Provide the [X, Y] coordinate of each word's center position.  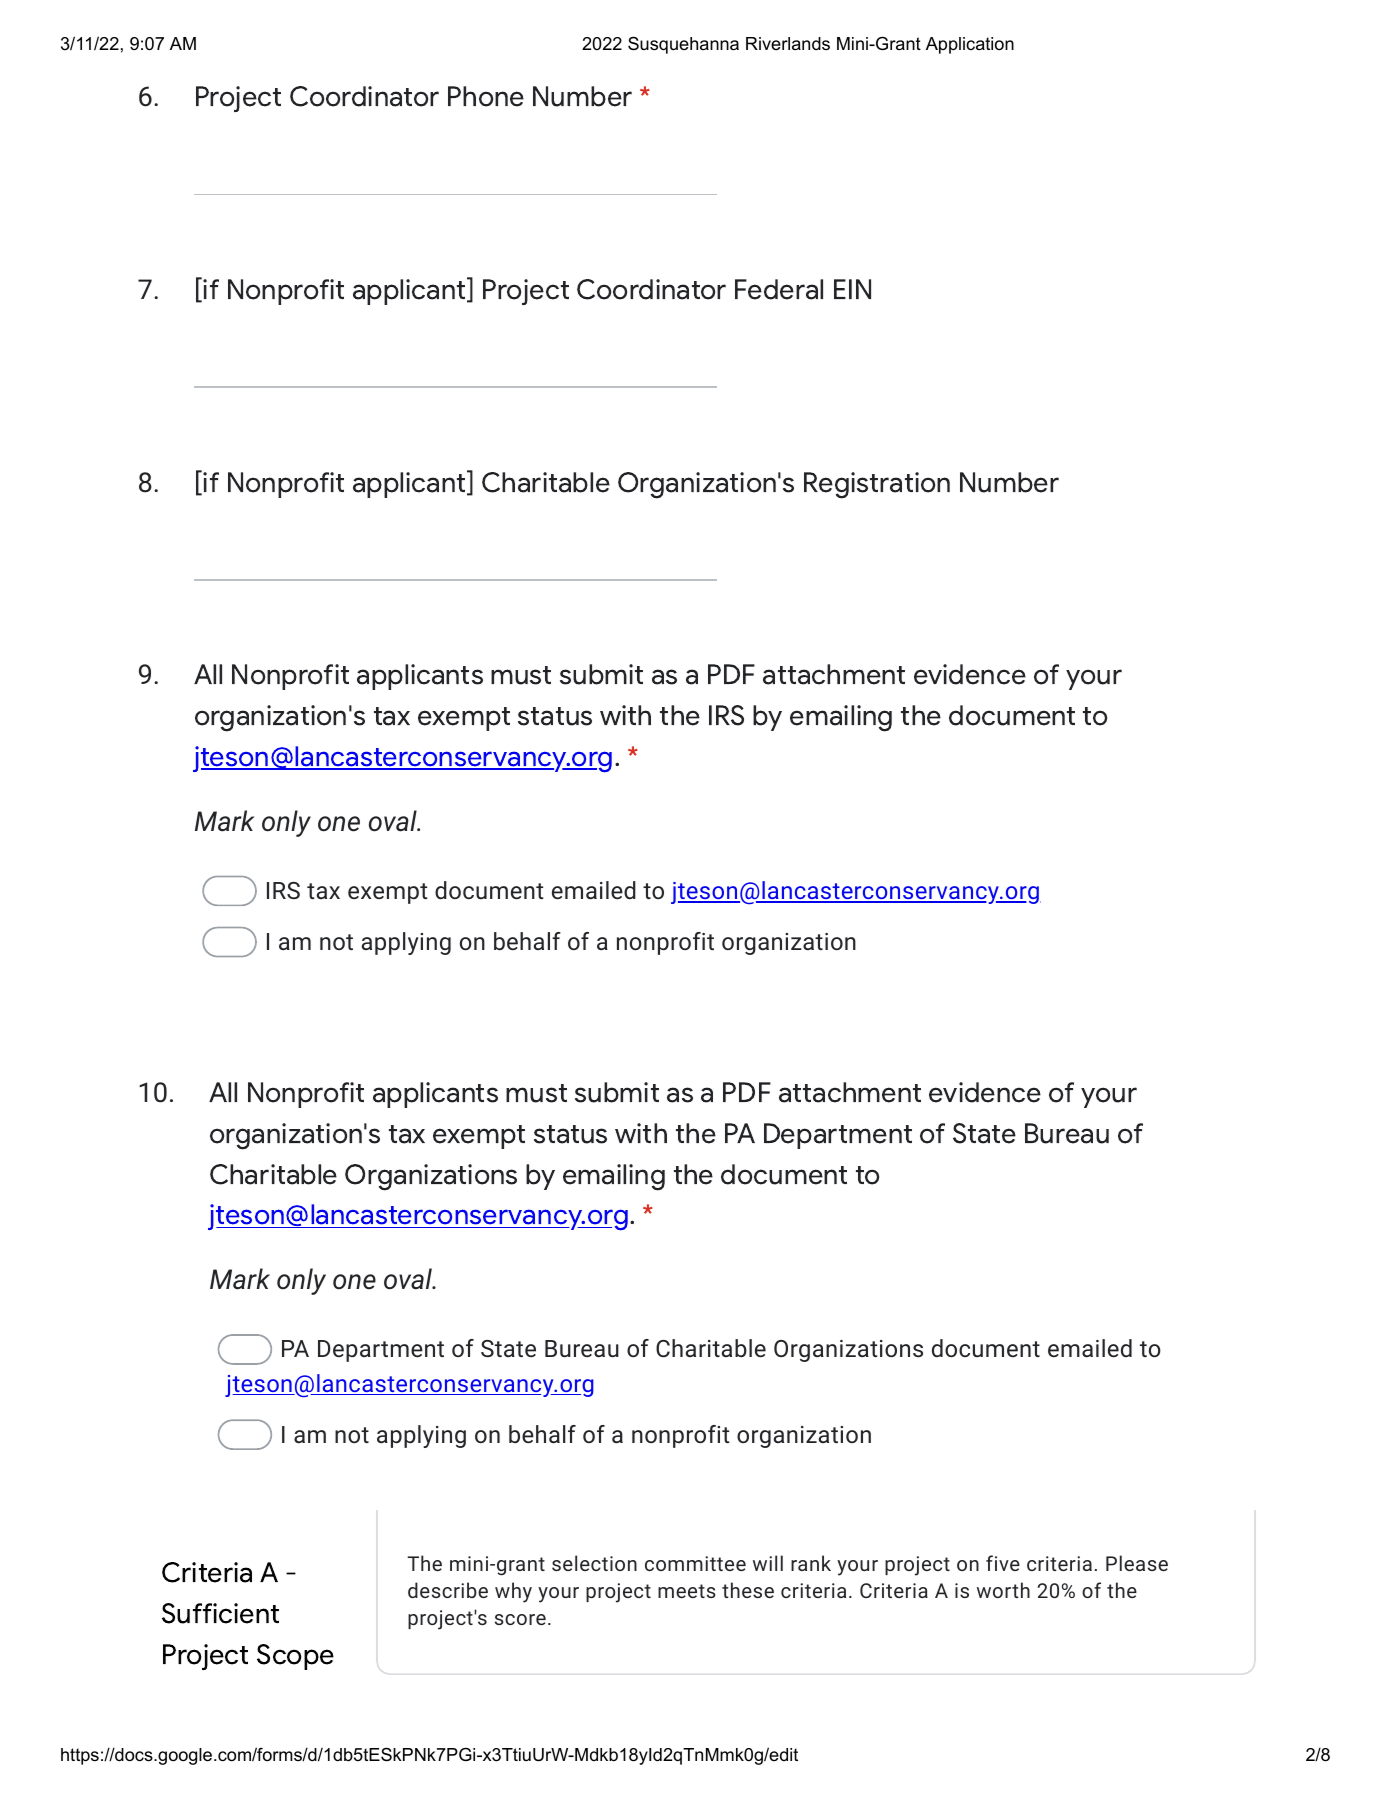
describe [448, 1590]
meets [687, 1591]
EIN [852, 289]
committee [695, 1563]
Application [970, 45]
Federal [779, 289]
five [1003, 1563]
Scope [295, 1657]
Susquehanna [683, 45]
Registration [877, 485]
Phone [486, 96]
